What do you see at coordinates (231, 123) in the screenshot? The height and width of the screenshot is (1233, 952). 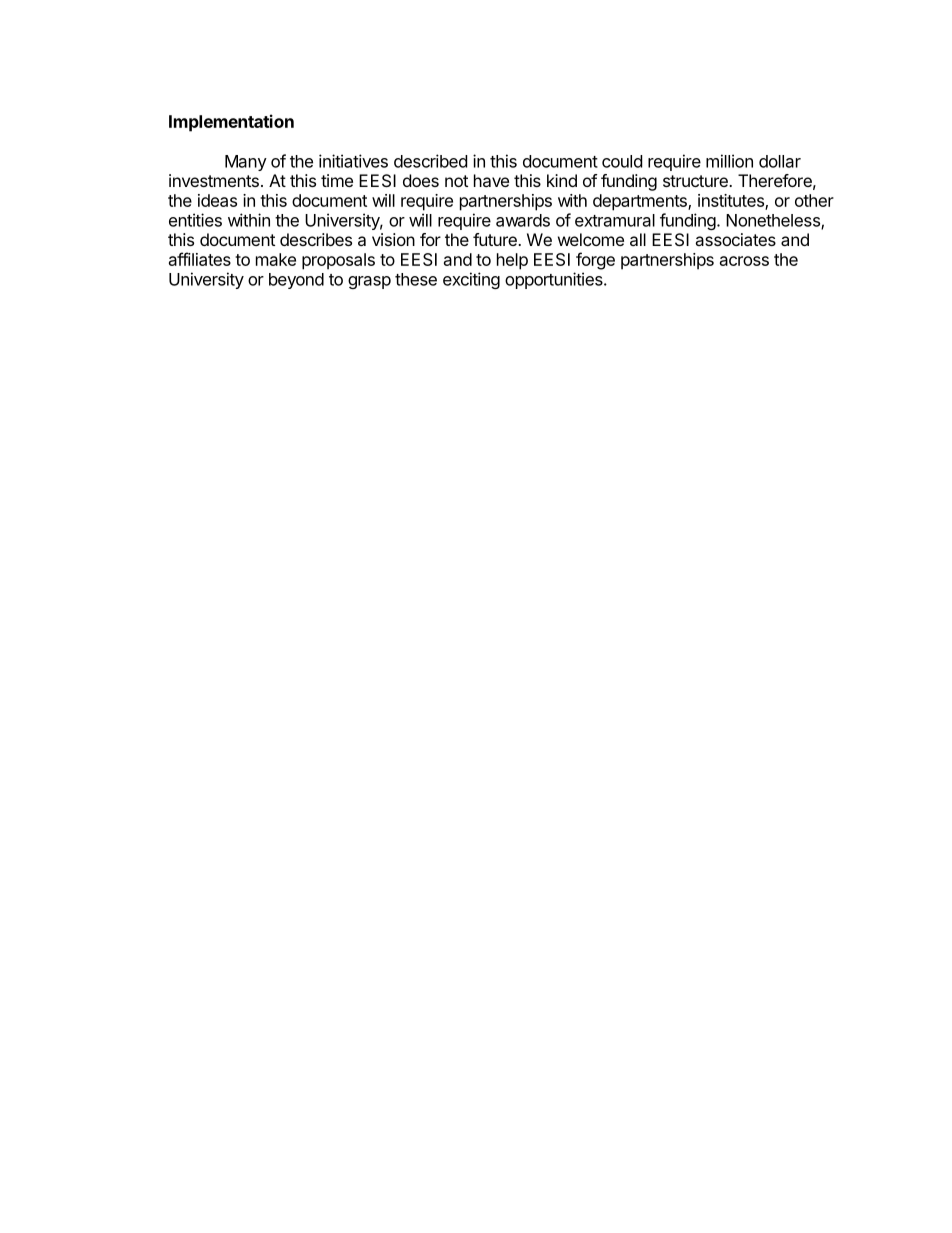 I see `Implementation` at bounding box center [231, 123].
